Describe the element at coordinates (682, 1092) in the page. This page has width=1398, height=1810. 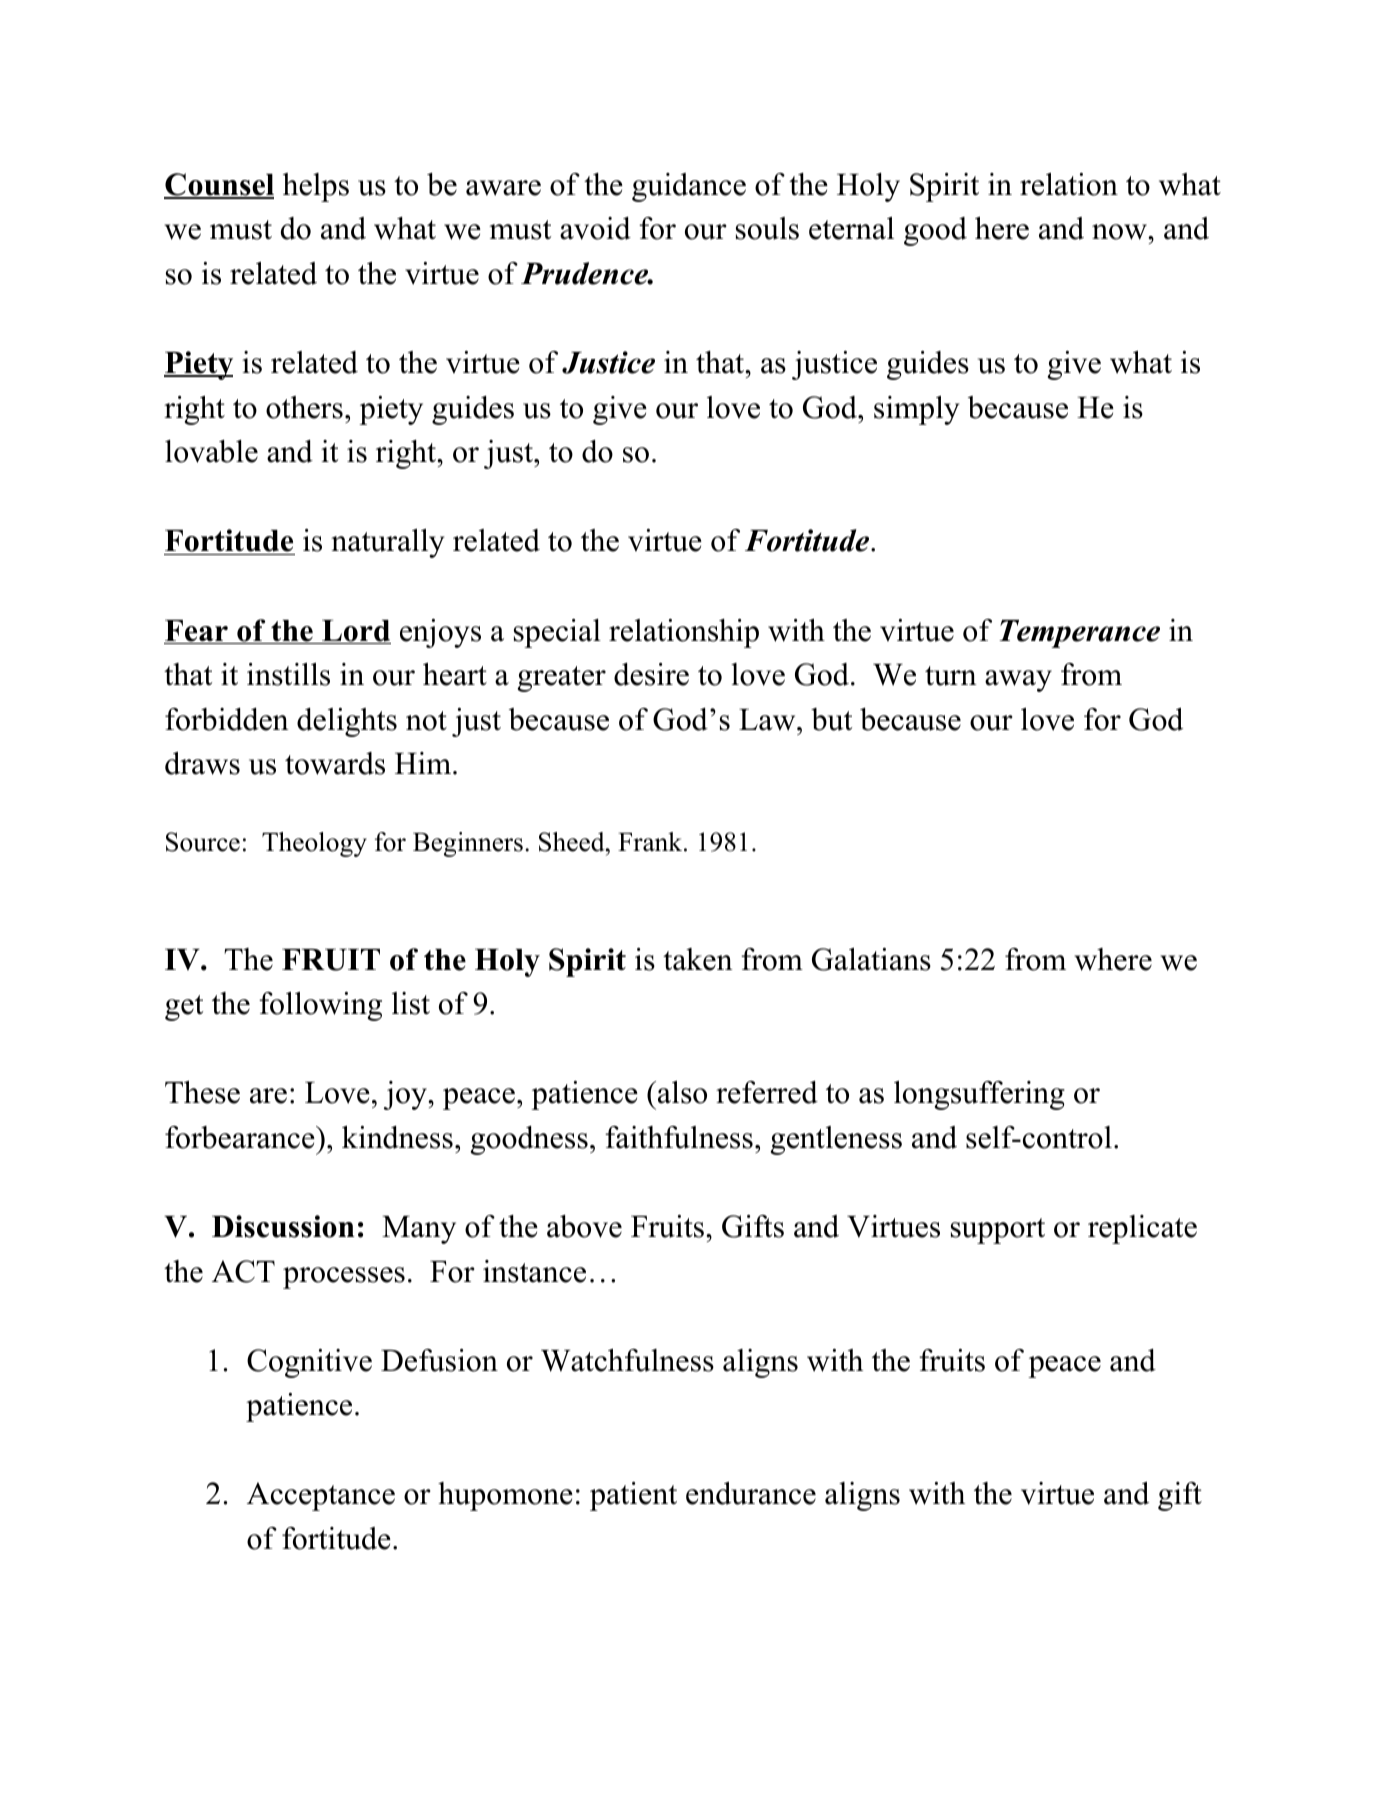
I see `also` at that location.
